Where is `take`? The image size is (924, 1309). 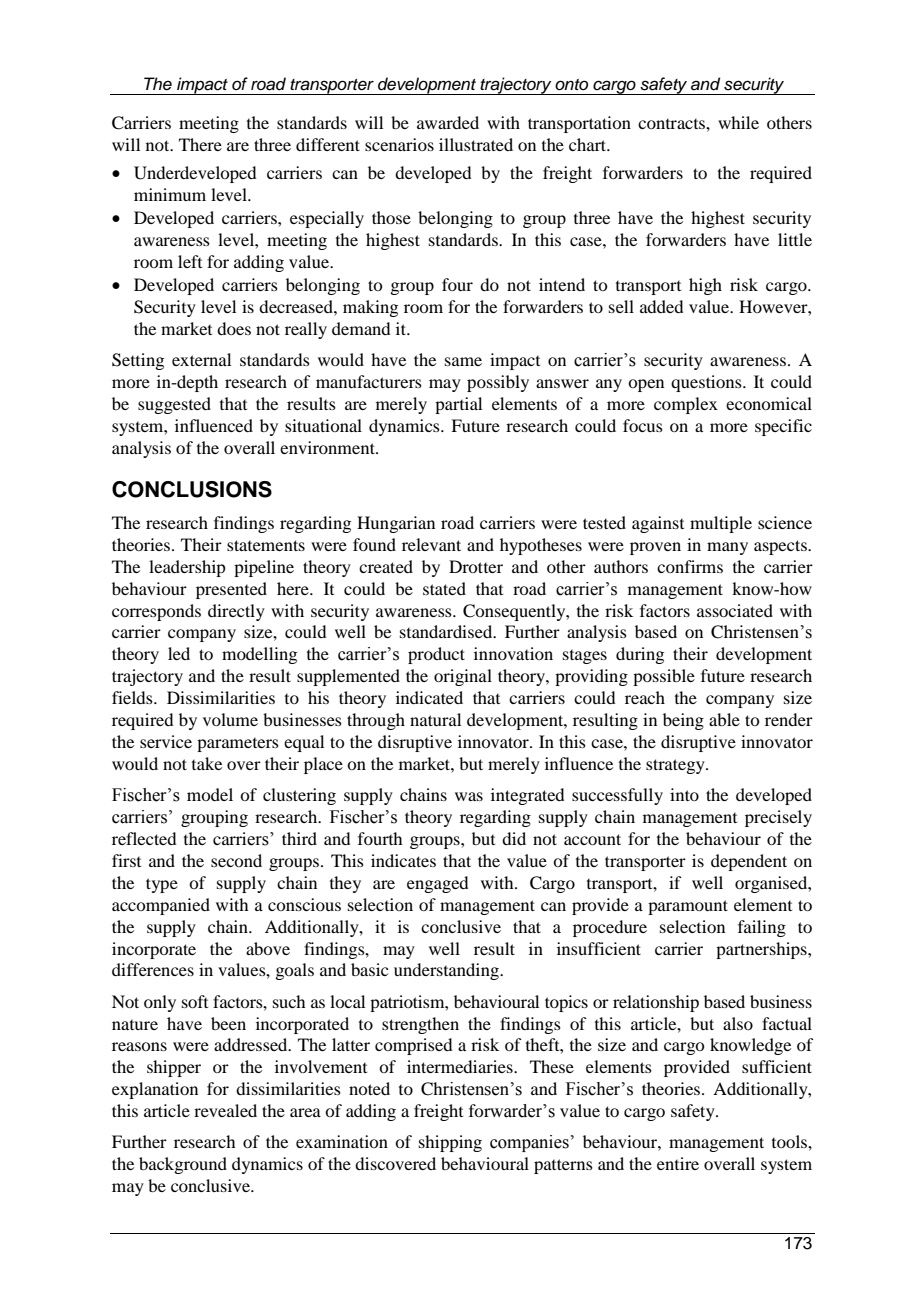
take is located at coordinates (207, 763).
